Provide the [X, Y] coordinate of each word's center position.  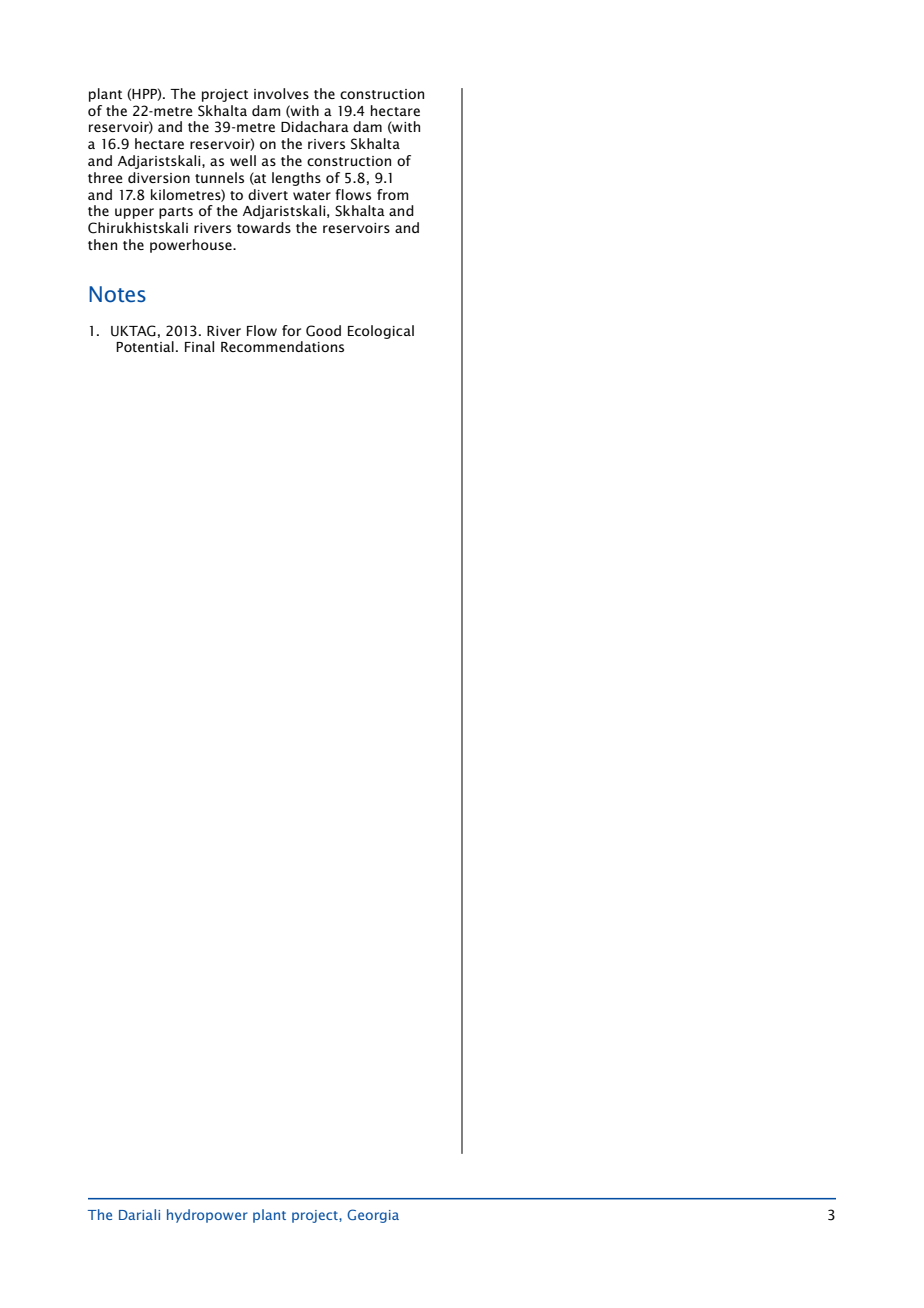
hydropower [207, 1216]
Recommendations [282, 346]
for [291, 330]
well [243, 160]
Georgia [373, 1216]
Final [199, 346]
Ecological [381, 332]
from [392, 194]
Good [323, 331]
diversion [159, 177]
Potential [145, 346]
